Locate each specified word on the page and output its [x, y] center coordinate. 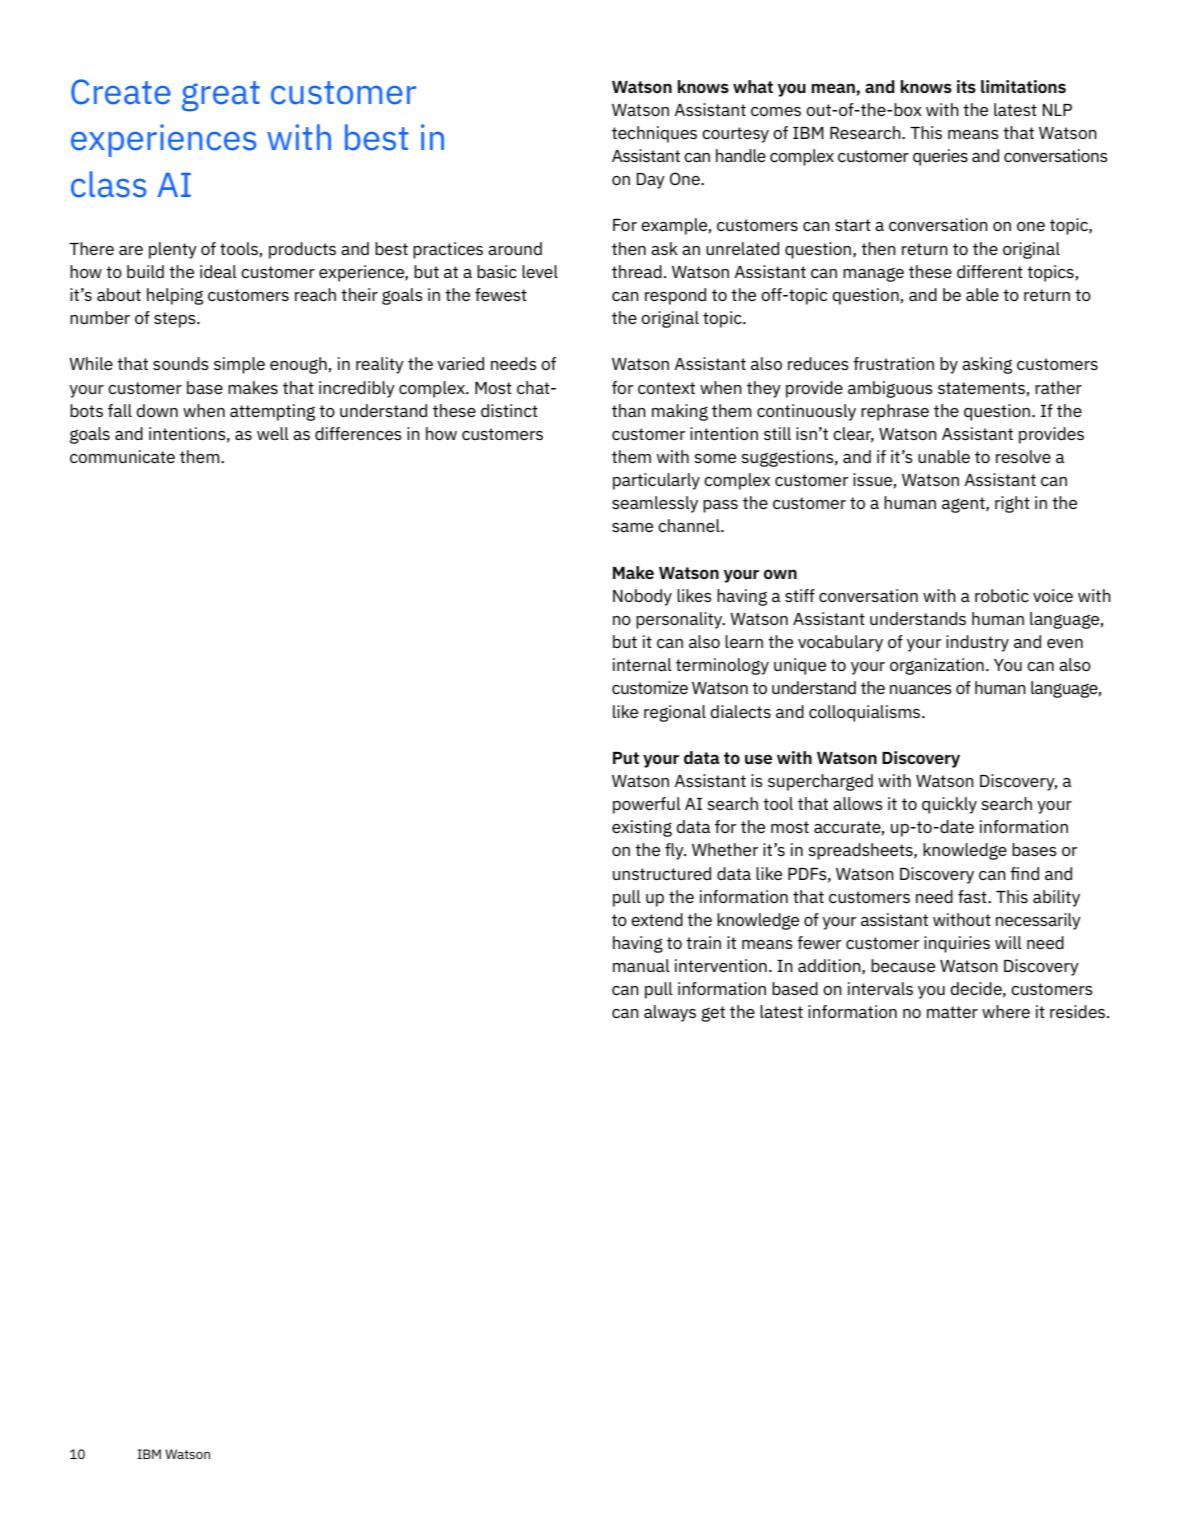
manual [641, 965]
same [632, 527]
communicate [122, 456]
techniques [654, 134]
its [966, 87]
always [670, 1013]
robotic [1002, 595]
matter [952, 1012]
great [221, 96]
